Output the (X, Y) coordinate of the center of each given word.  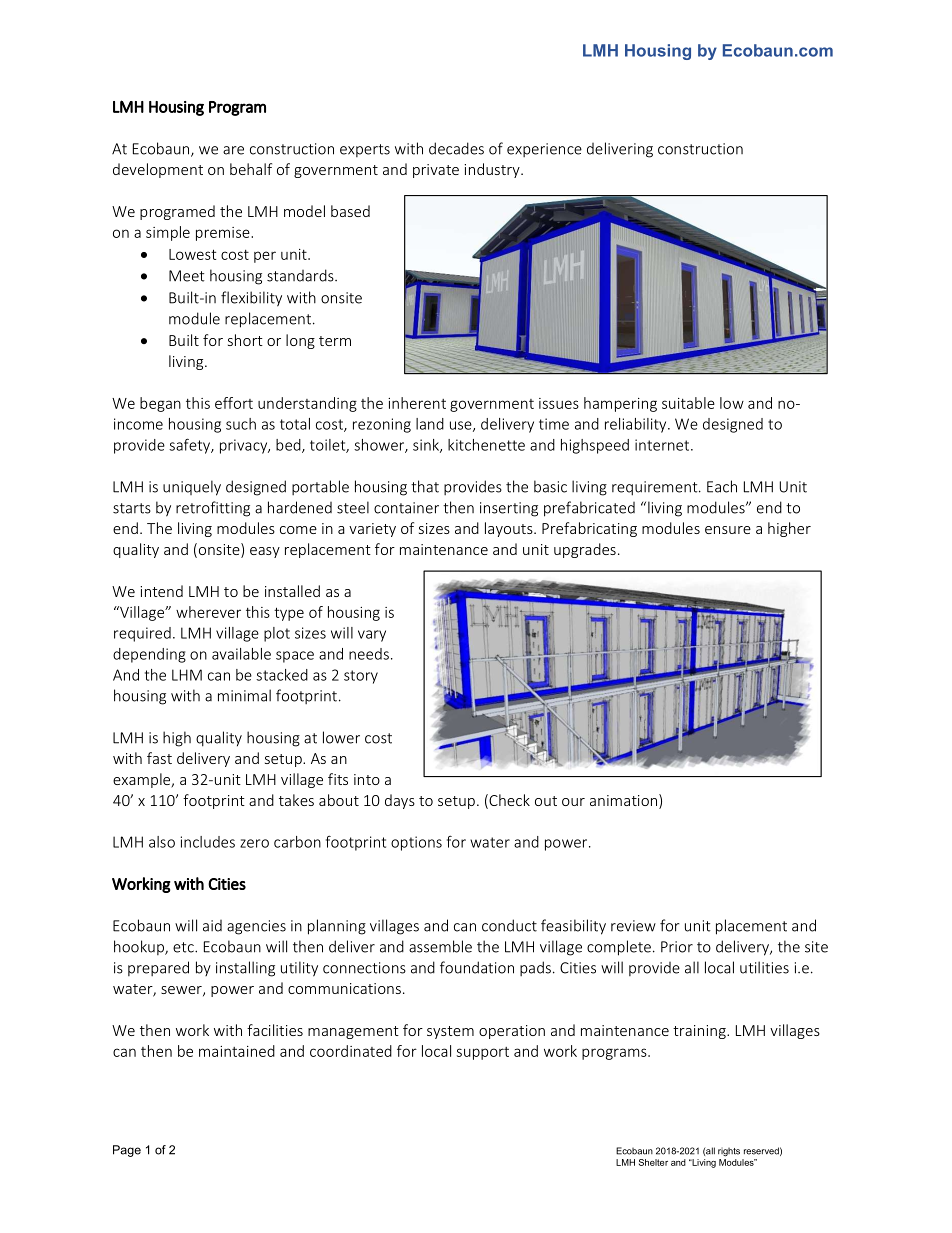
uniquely (192, 488)
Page (127, 1151)
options (416, 843)
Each (722, 486)
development (158, 170)
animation (625, 801)
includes (208, 842)
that (425, 486)
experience (544, 150)
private (436, 171)
